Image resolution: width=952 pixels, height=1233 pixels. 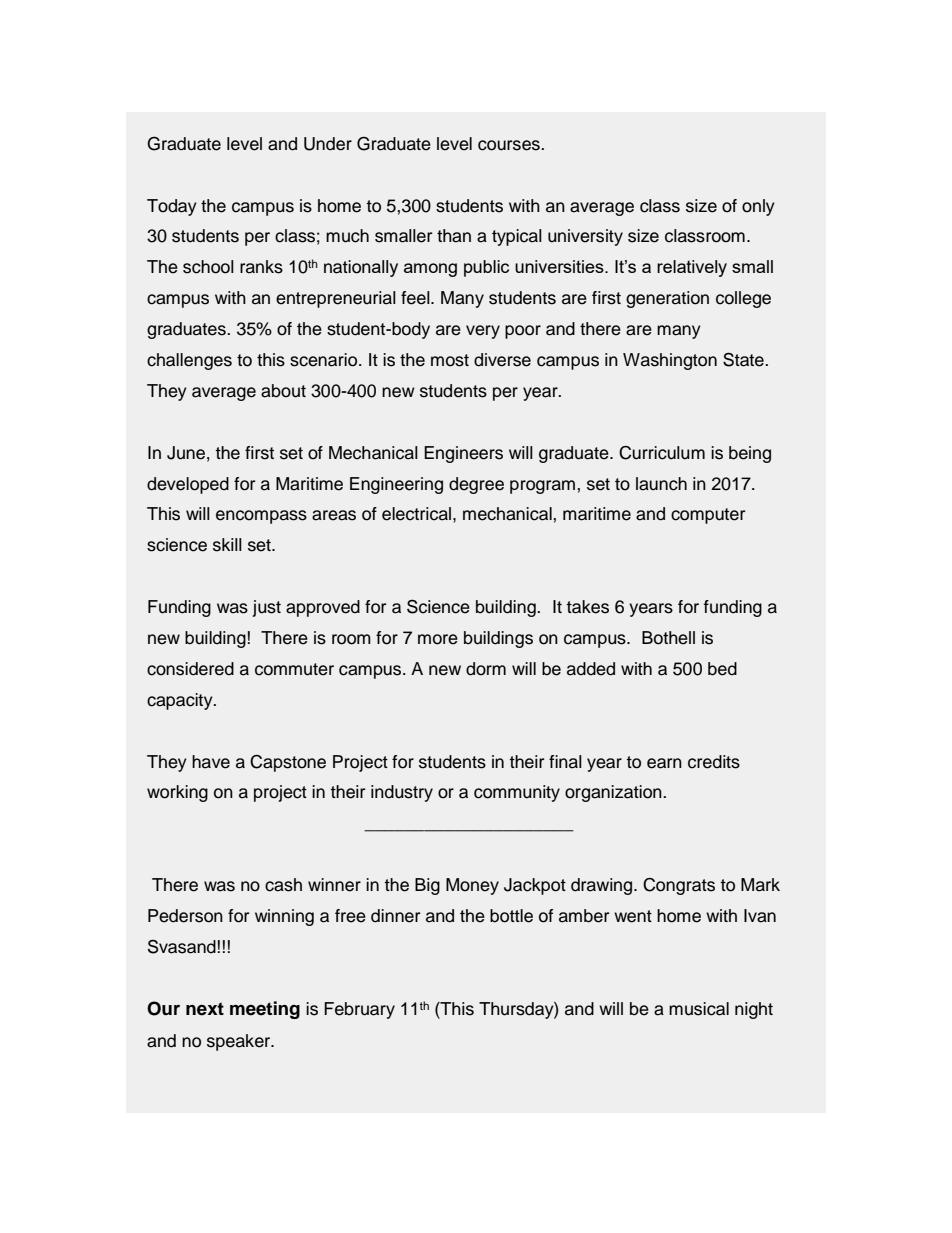 What do you see at coordinates (517, 793) in the document?
I see `community` at bounding box center [517, 793].
